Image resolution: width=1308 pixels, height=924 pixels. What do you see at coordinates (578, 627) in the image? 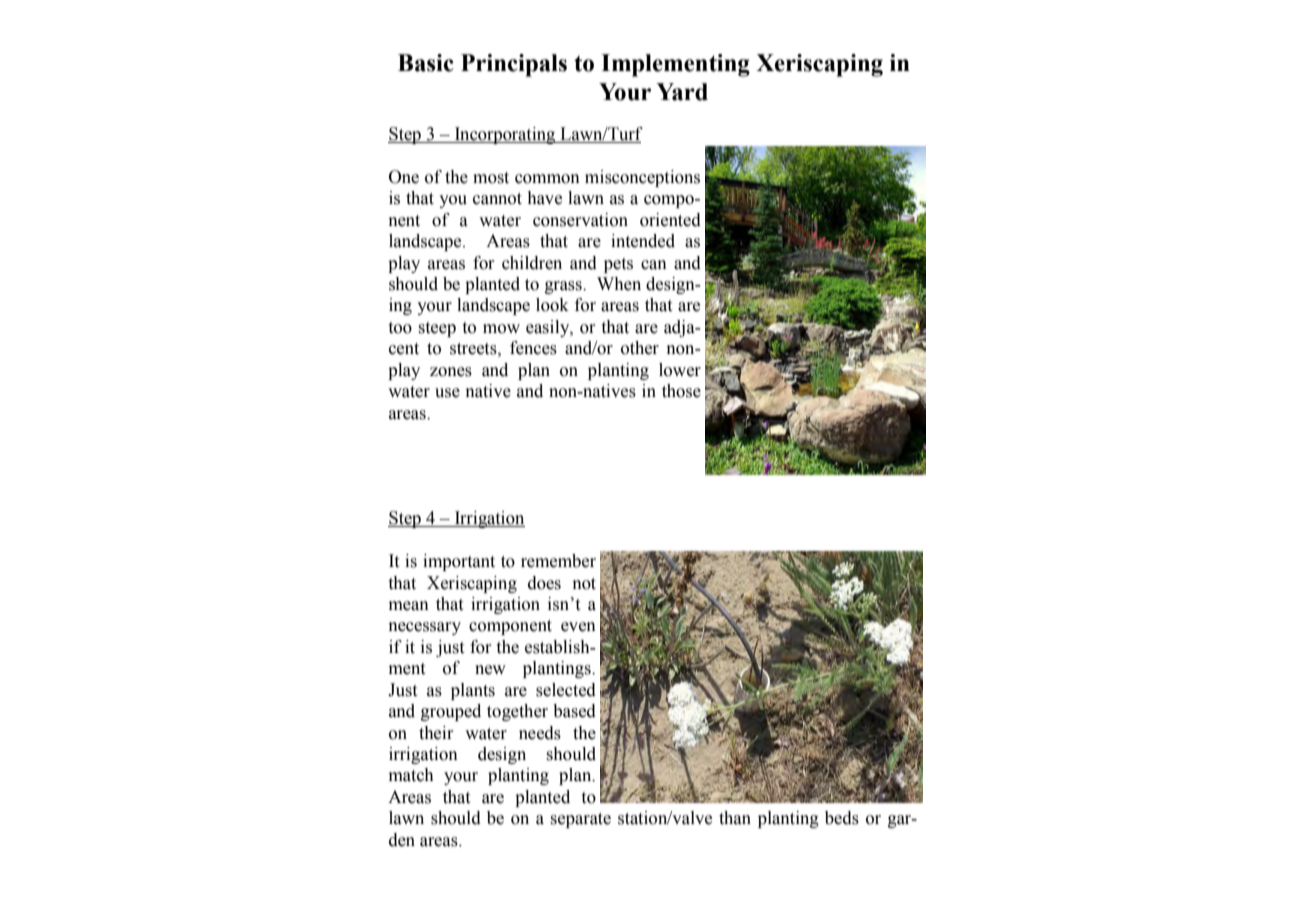
I see `even` at bounding box center [578, 627].
